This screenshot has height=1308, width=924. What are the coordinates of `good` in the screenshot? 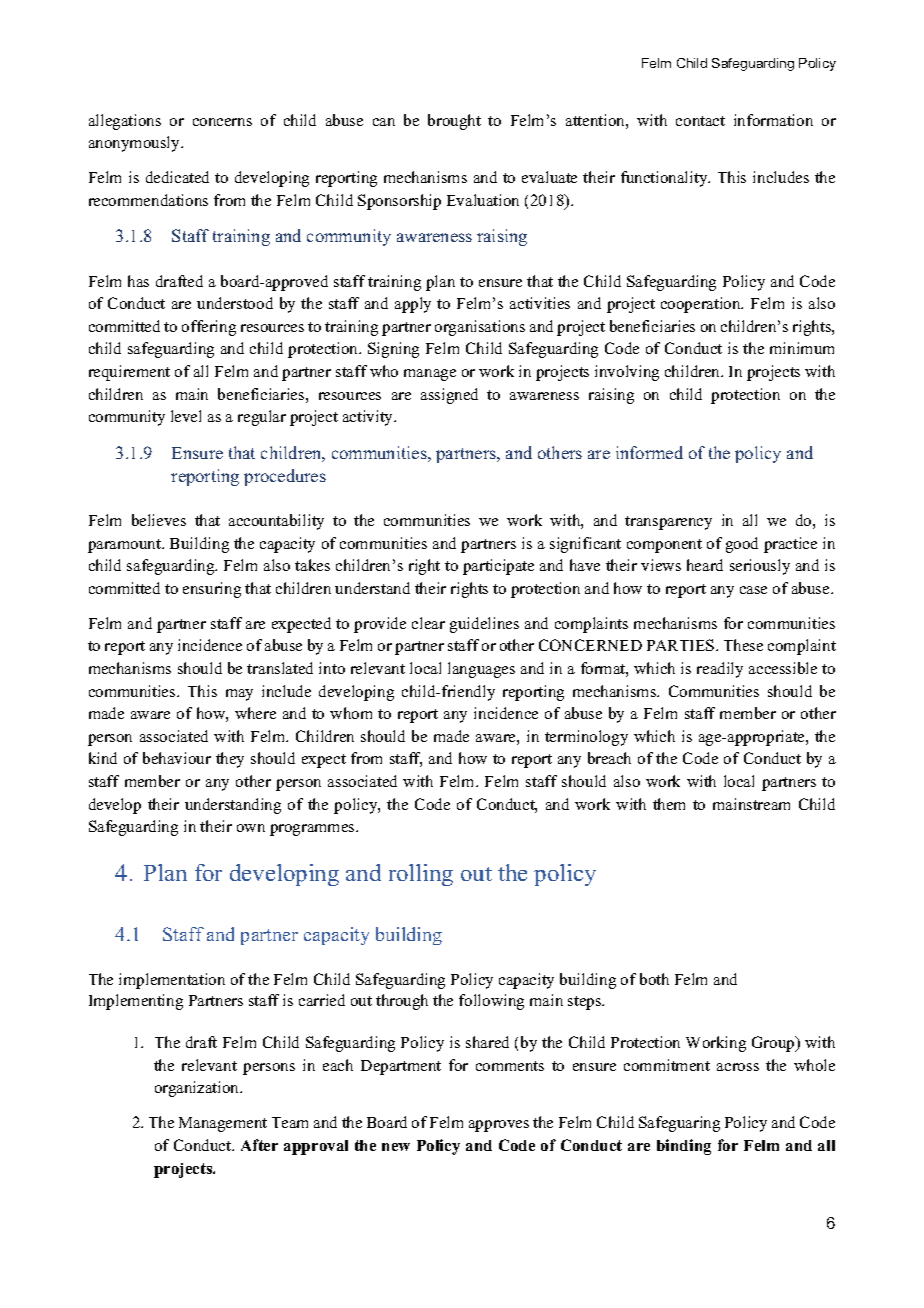 It's located at (742, 545).
